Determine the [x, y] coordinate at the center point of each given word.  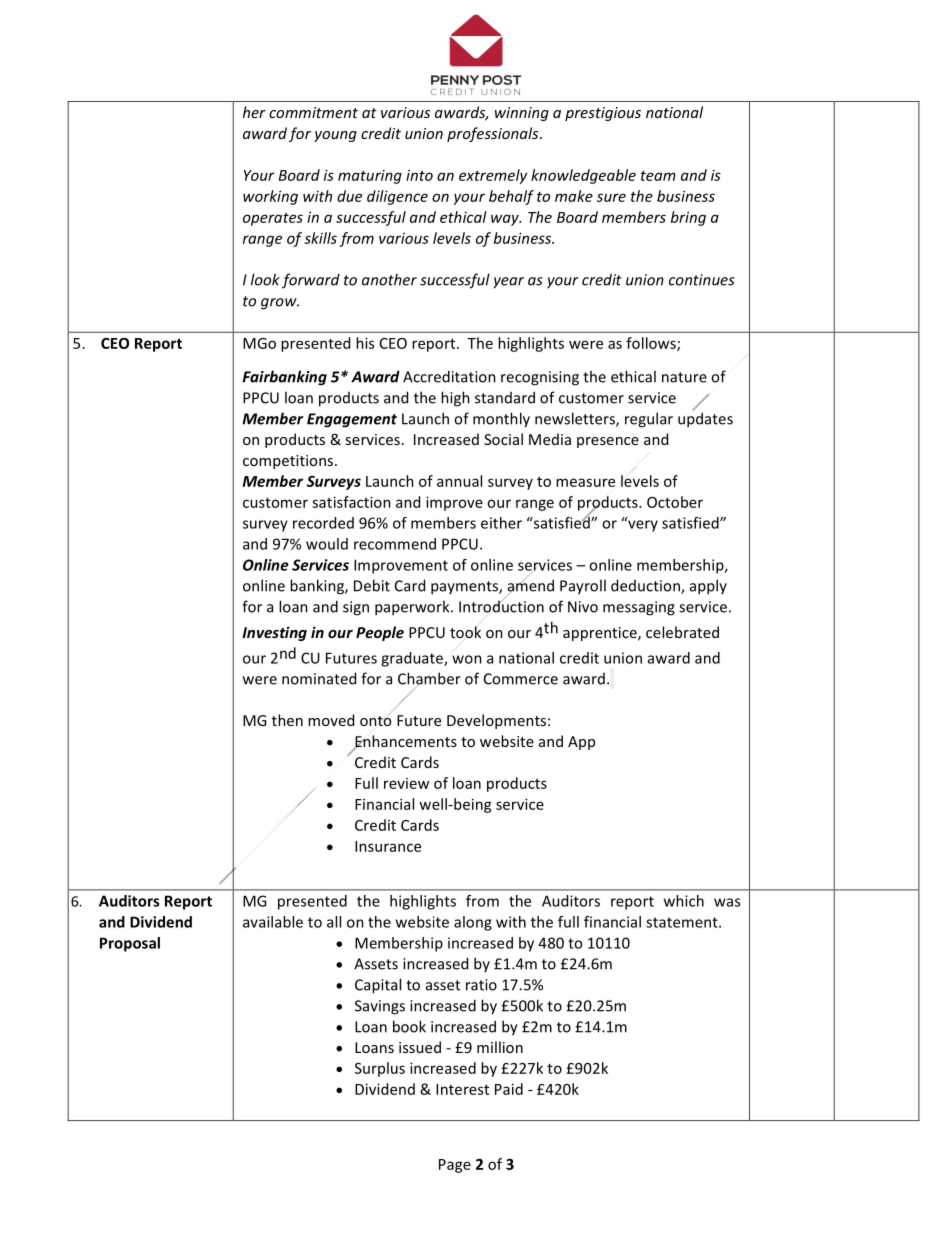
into [419, 175]
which [684, 901]
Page [455, 1166]
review [406, 783]
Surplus [380, 1069]
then [287, 720]
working [270, 197]
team [658, 176]
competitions [289, 462]
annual [459, 481]
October [675, 502]
